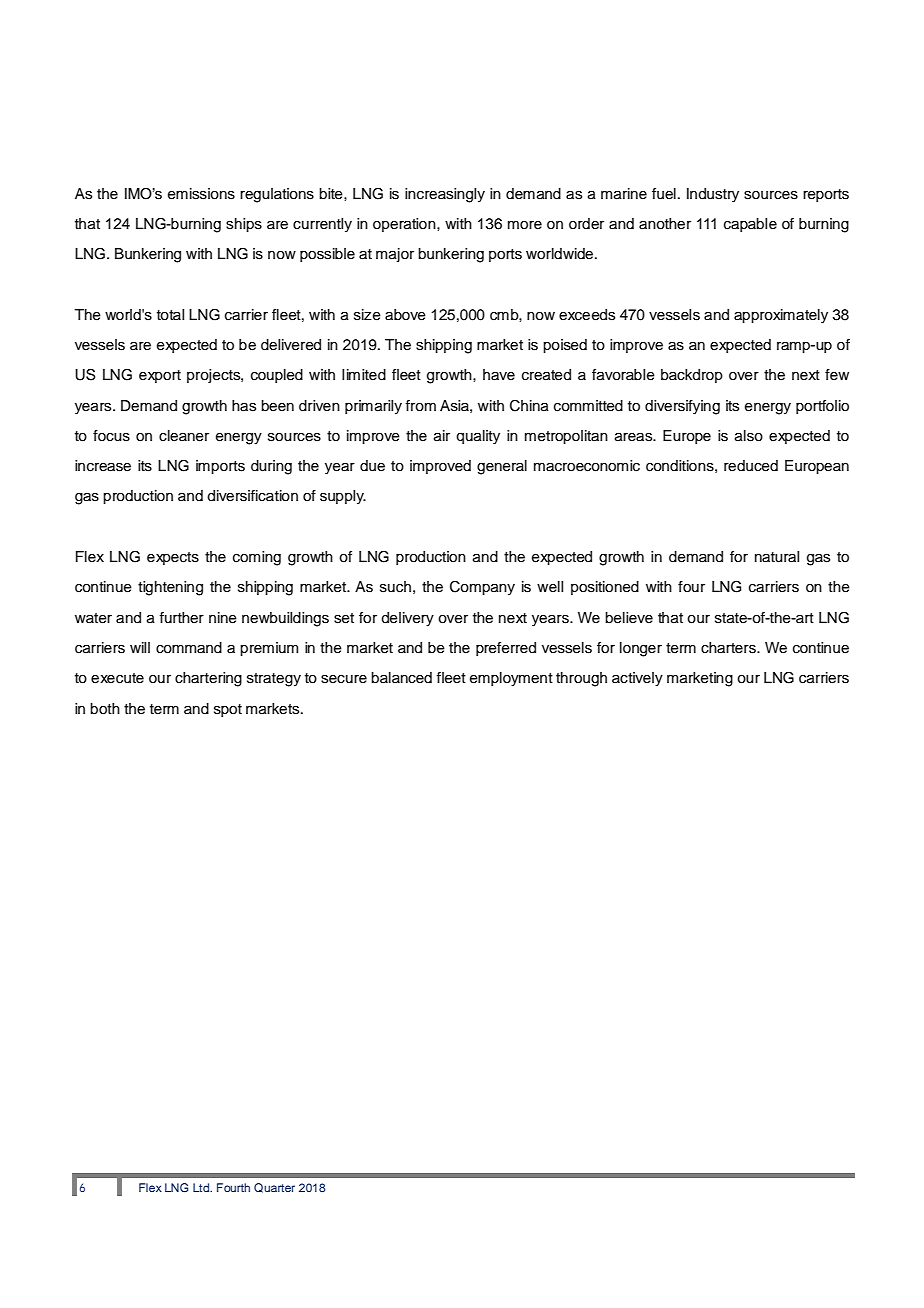 Image resolution: width=924 pixels, height=1308 pixels. Describe the element at coordinates (637, 679) in the page. I see `actively` at that location.
